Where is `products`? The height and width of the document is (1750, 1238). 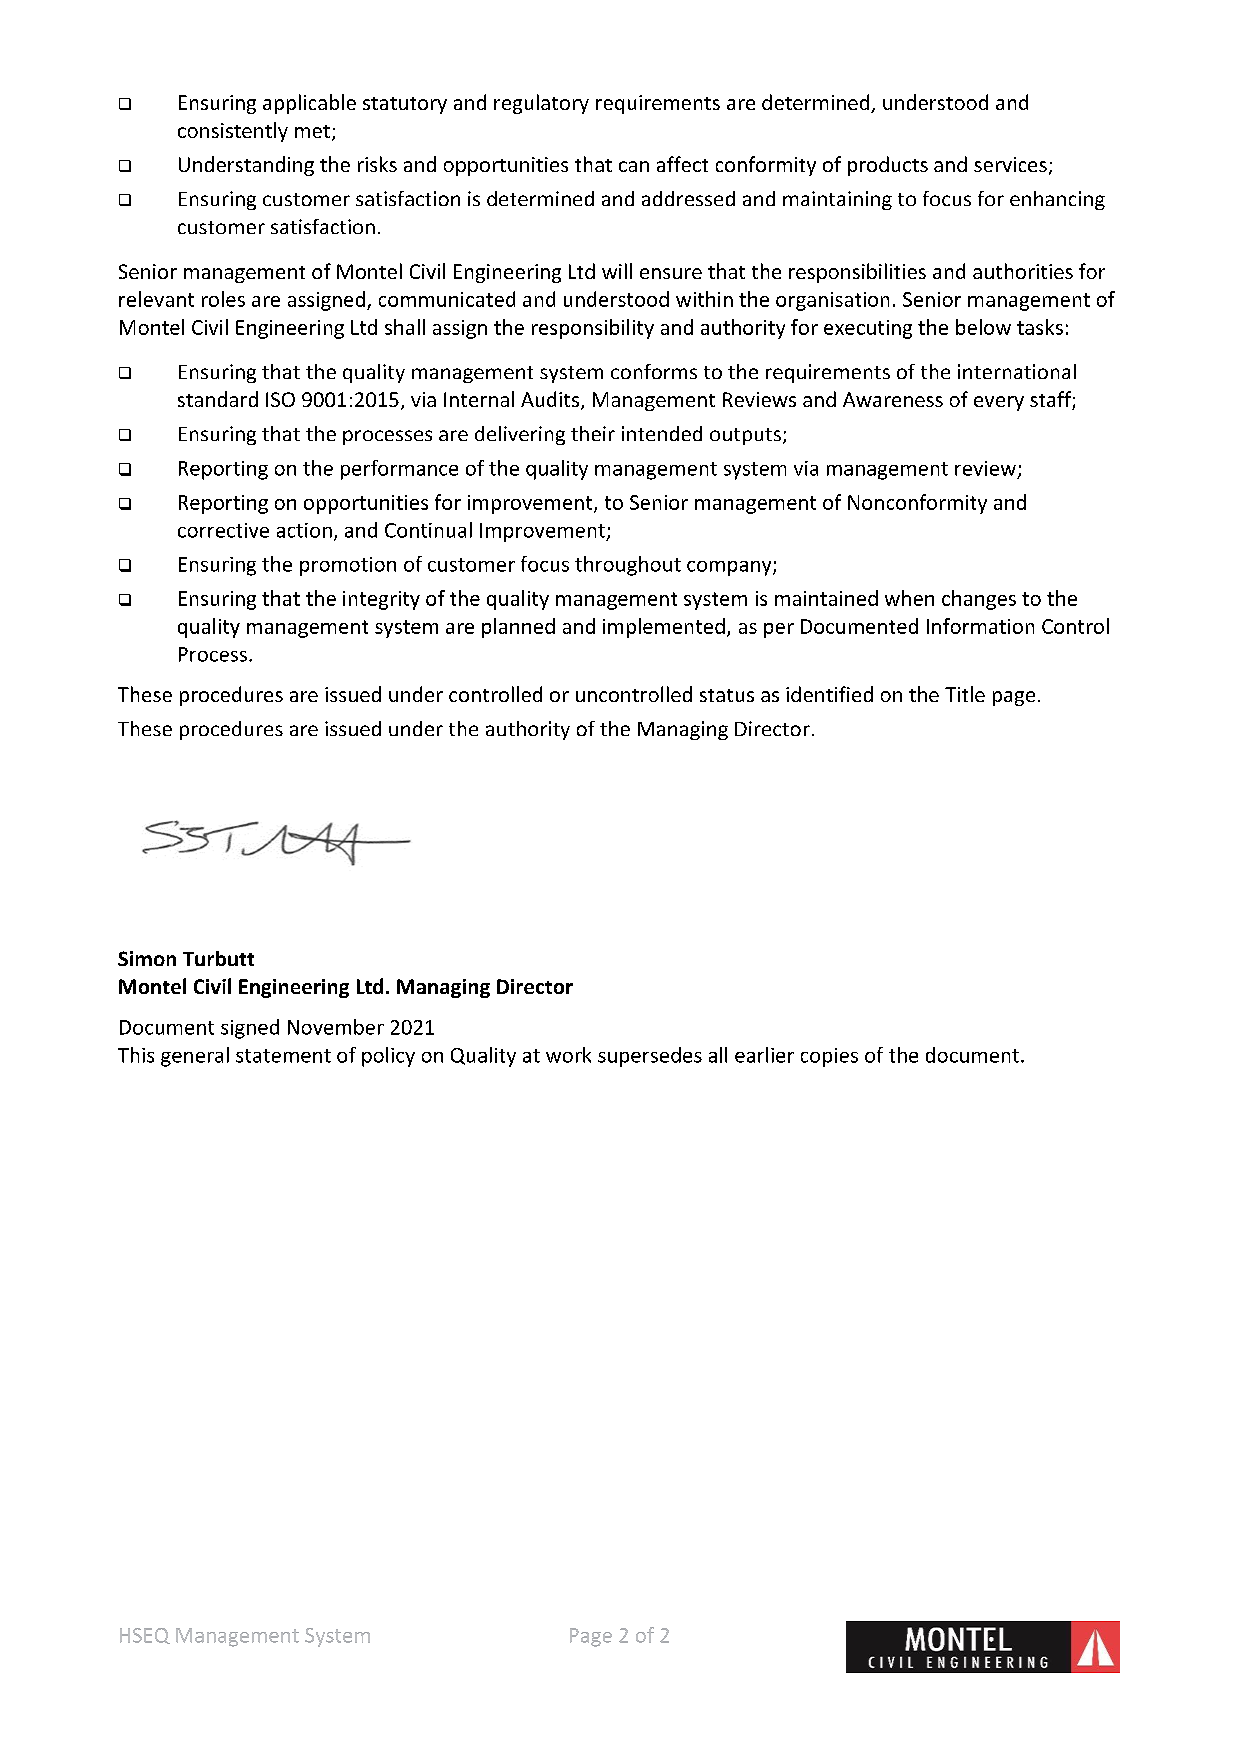
products is located at coordinates (888, 166).
